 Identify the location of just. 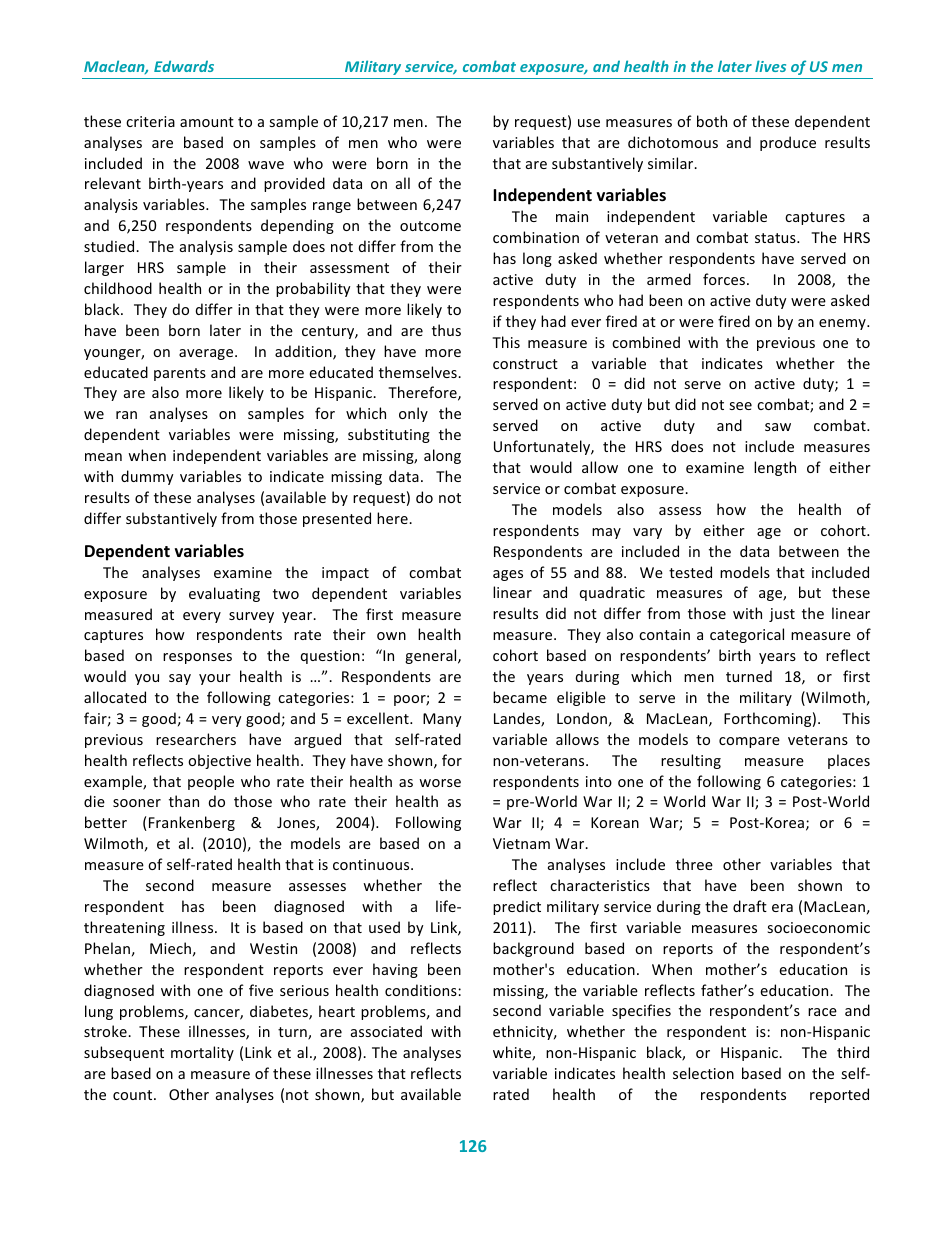
(782, 615).
